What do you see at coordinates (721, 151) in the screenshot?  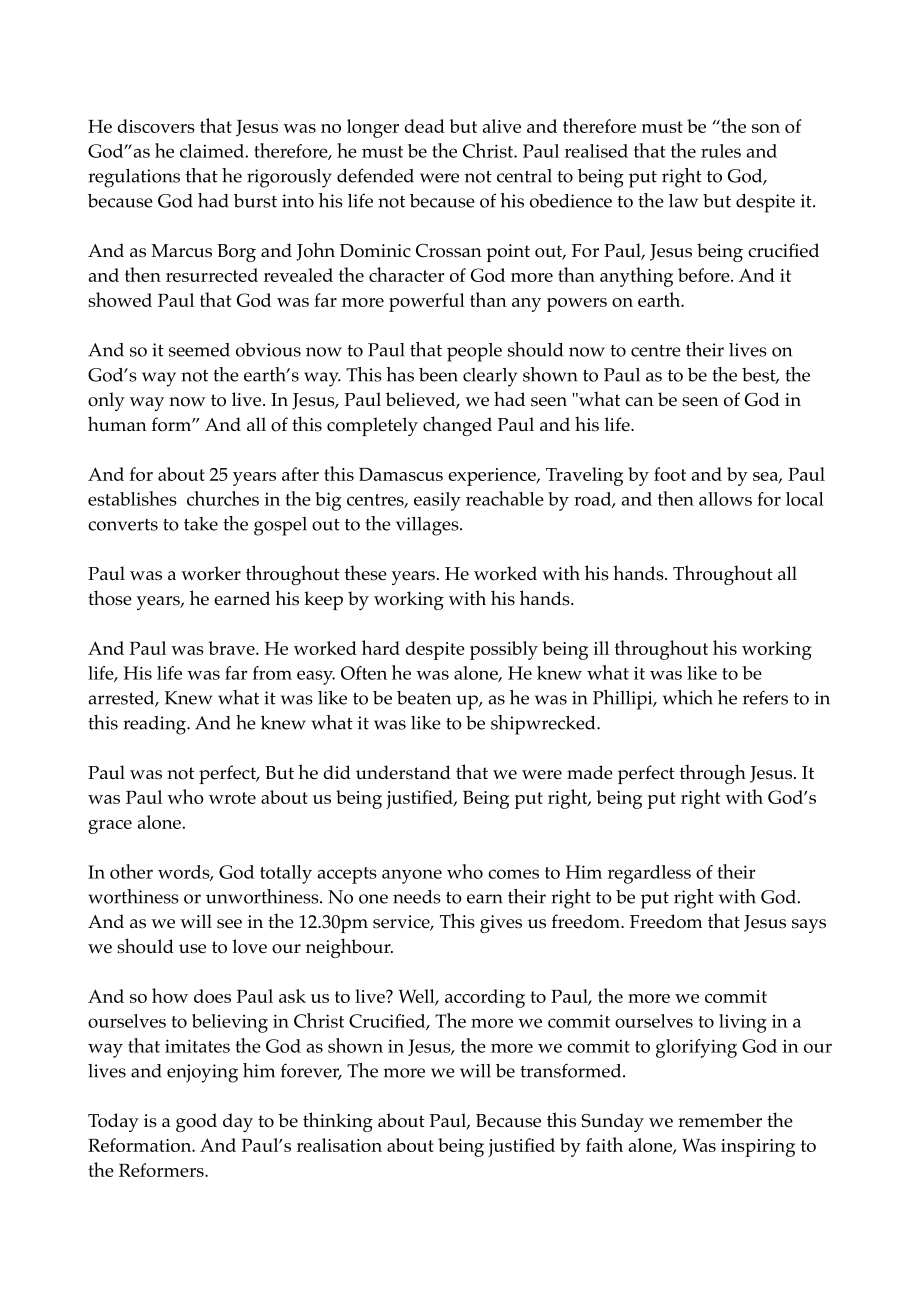 I see `rules` at bounding box center [721, 151].
